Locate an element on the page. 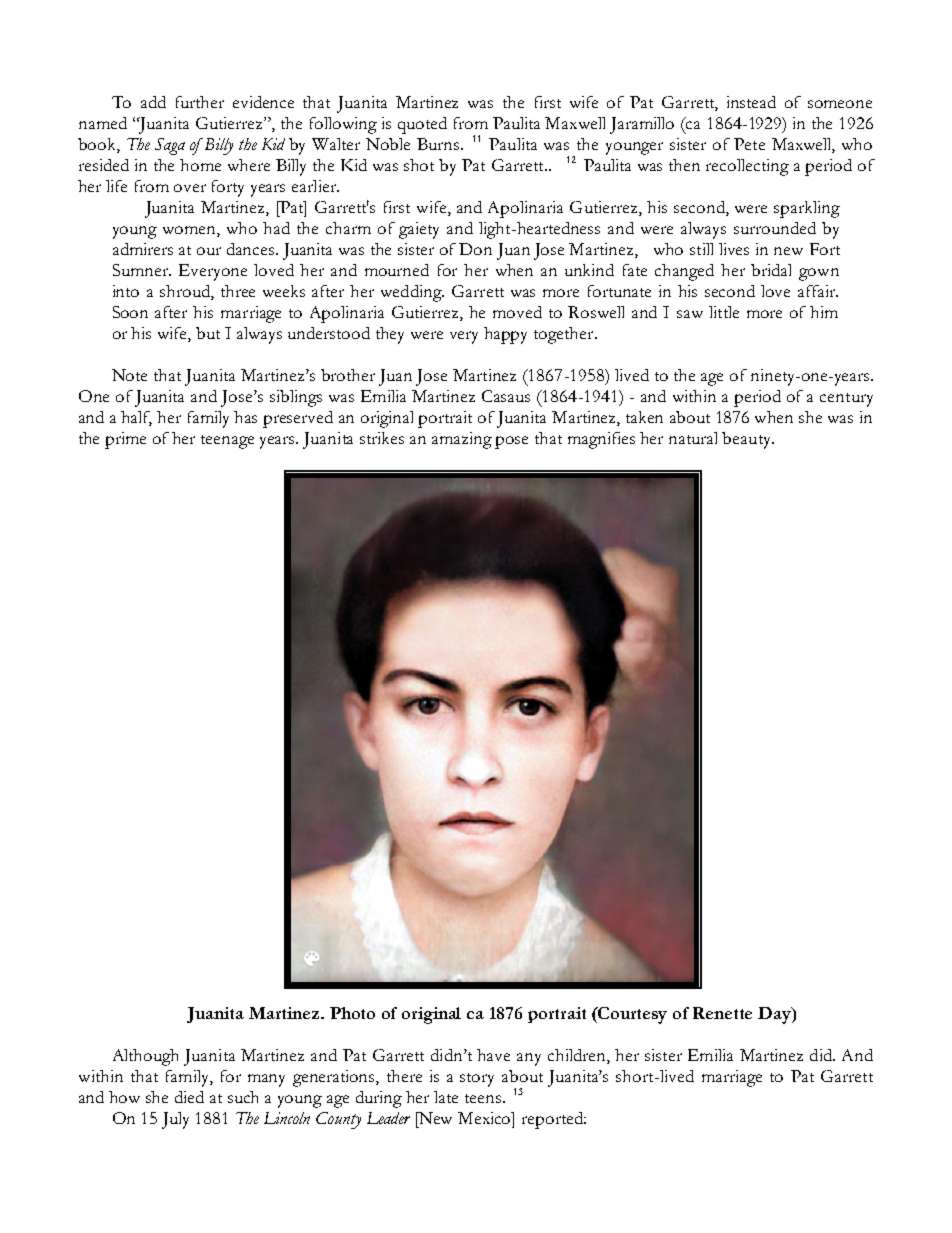 The image size is (952, 1233). beauty is located at coordinates (747, 440).
